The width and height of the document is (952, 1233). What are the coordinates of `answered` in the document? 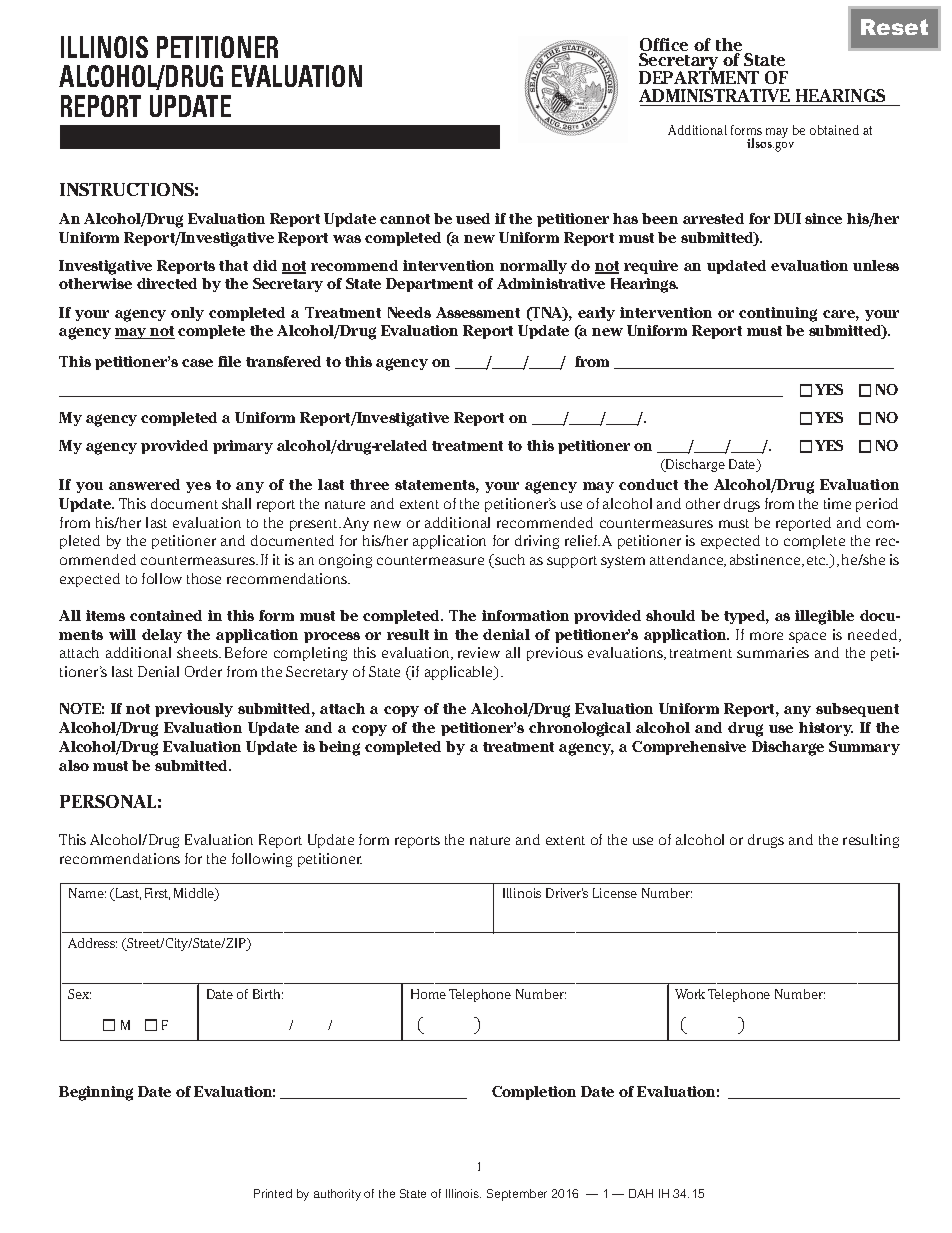 It's located at (144, 484).
